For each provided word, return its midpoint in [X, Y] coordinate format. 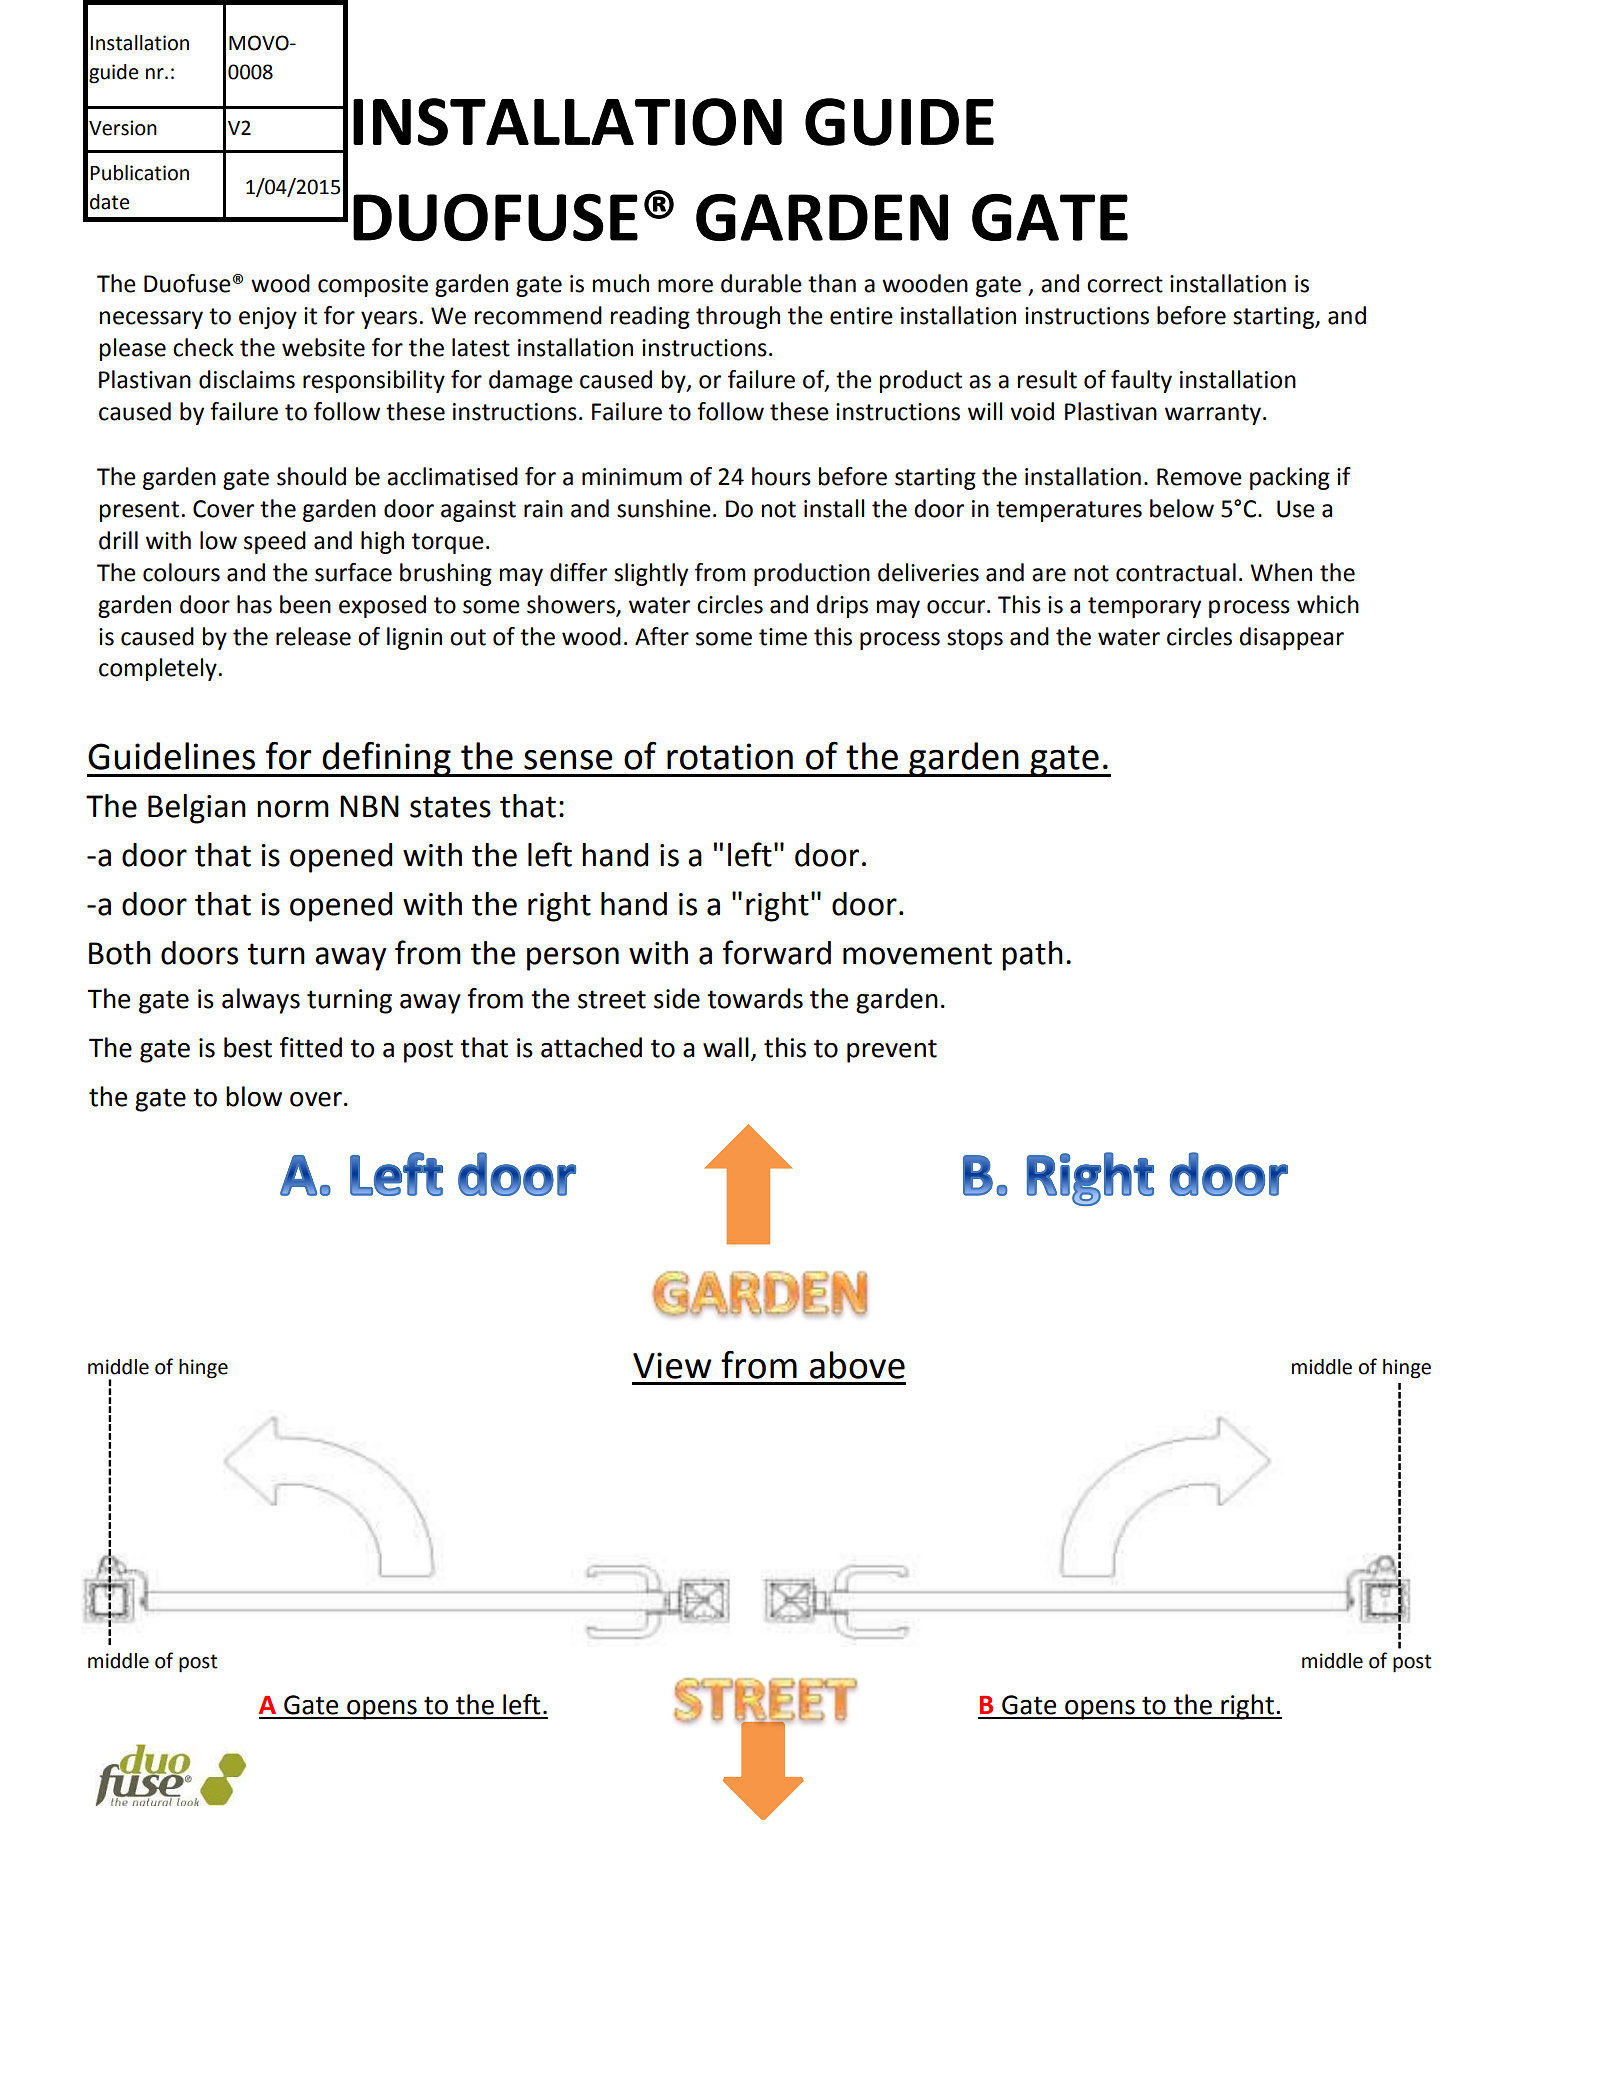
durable [761, 283]
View [672, 1365]
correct [1125, 284]
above [857, 1365]
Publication [139, 173]
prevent [892, 1051]
